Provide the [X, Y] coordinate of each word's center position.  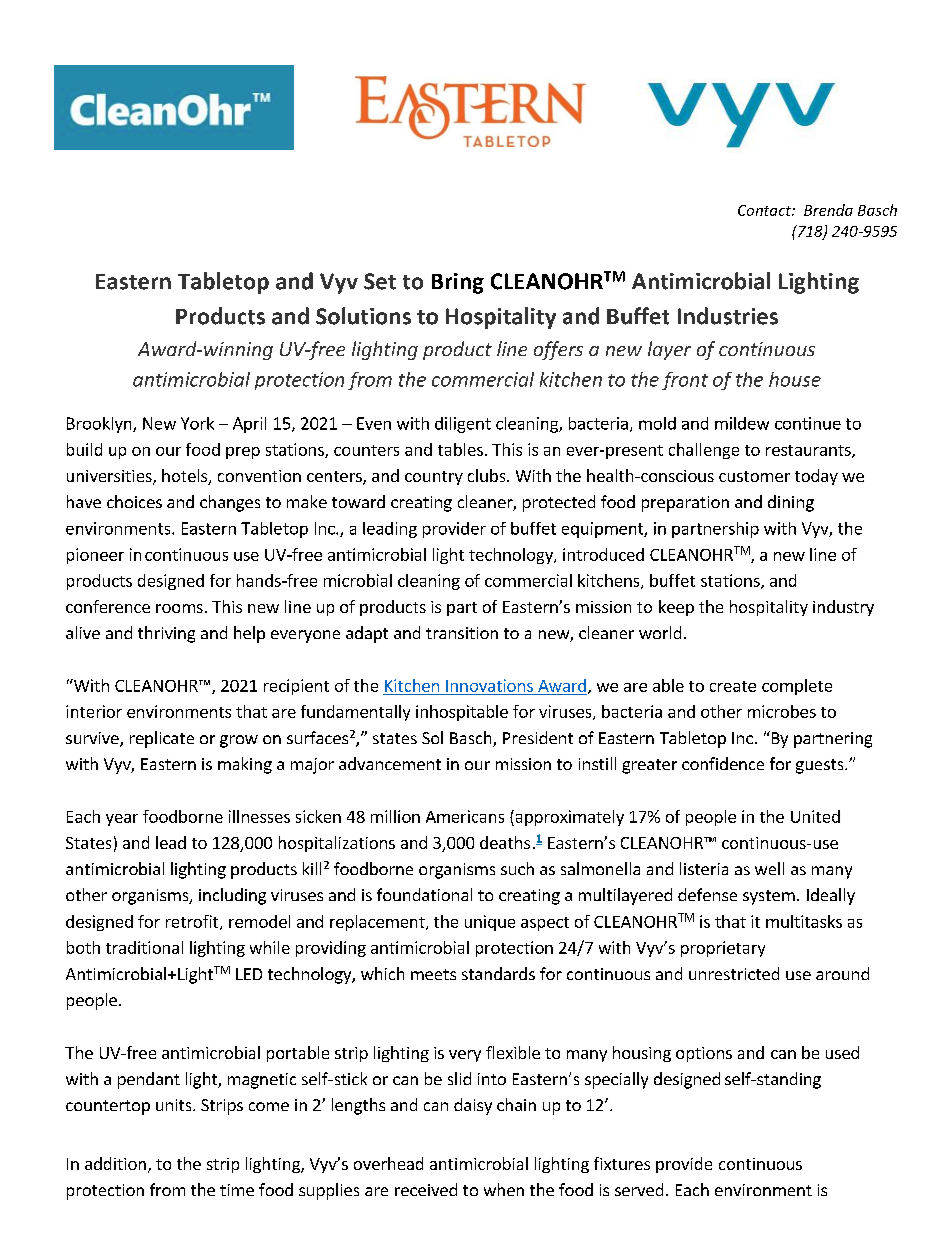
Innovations [489, 685]
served [639, 1189]
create [733, 686]
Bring [458, 283]
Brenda [828, 210]
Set [380, 281]
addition [115, 1163]
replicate [162, 739]
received [426, 1189]
